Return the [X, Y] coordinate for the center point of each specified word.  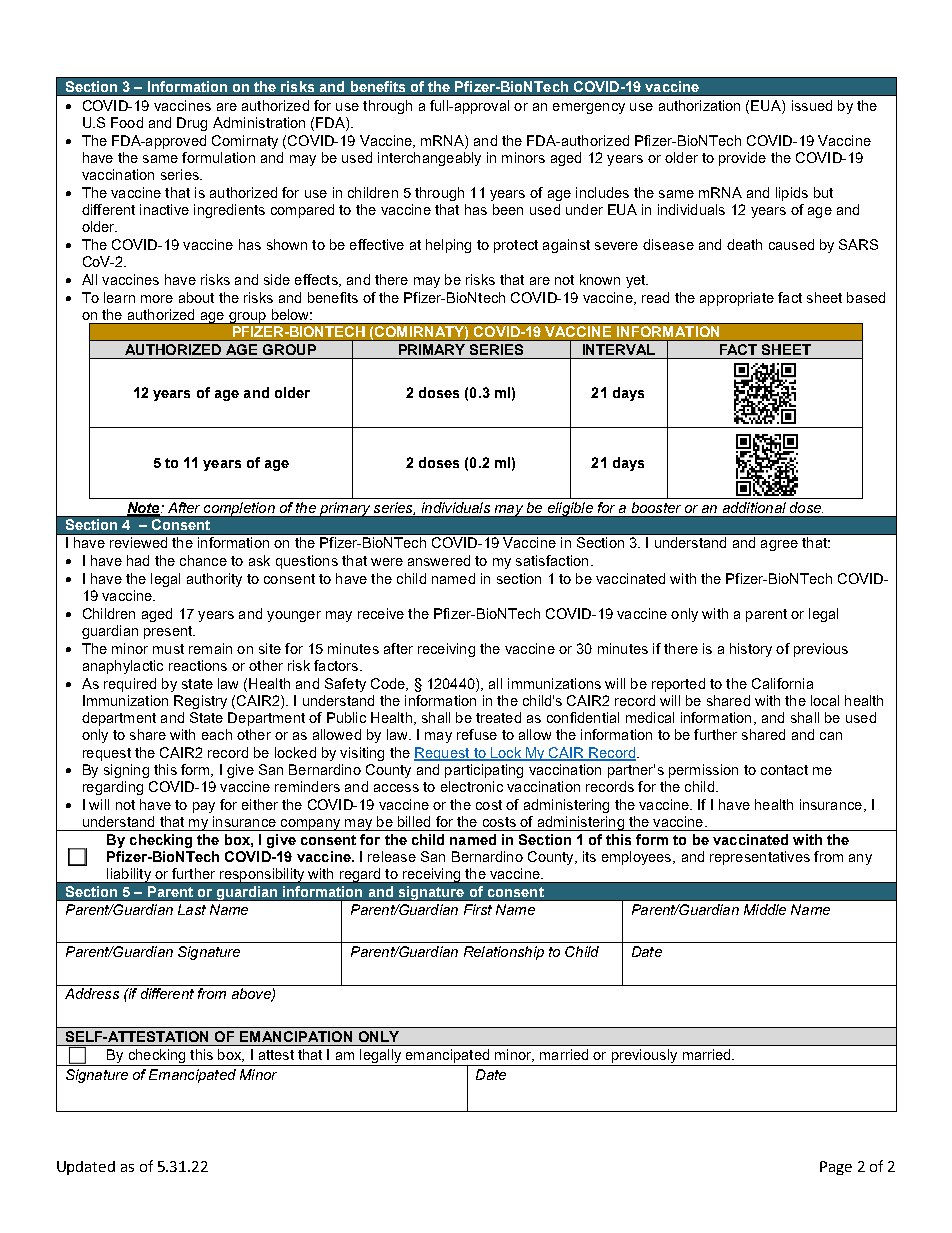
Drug [192, 124]
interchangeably [429, 159]
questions [307, 562]
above [252, 995]
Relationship [504, 953]
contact [784, 770]
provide [742, 159]
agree [779, 545]
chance [203, 560]
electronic [472, 786]
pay [204, 807]
